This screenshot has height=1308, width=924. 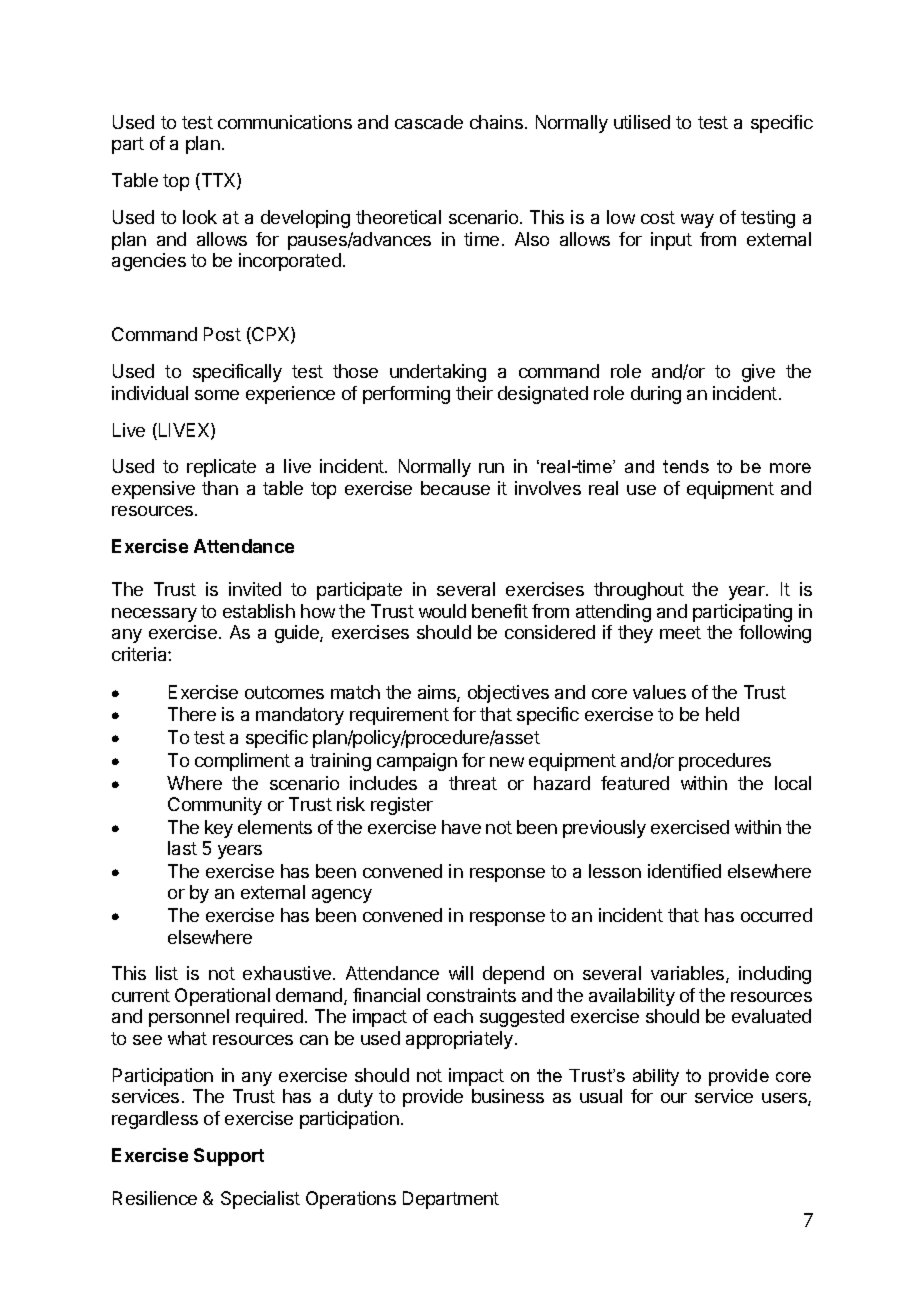 I want to click on communications, so click(x=285, y=122).
